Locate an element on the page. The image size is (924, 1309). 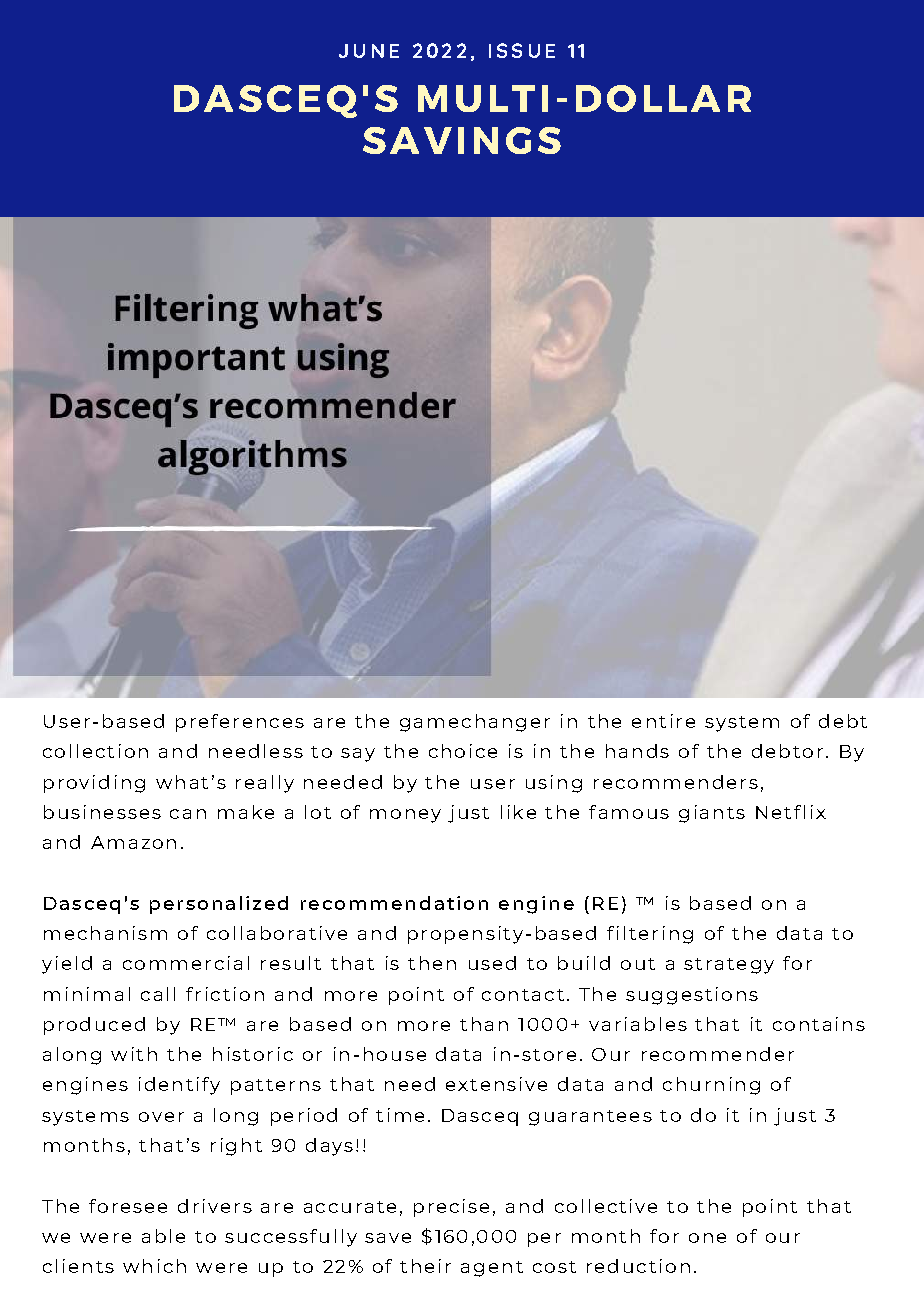
precise is located at coordinates (451, 1208).
